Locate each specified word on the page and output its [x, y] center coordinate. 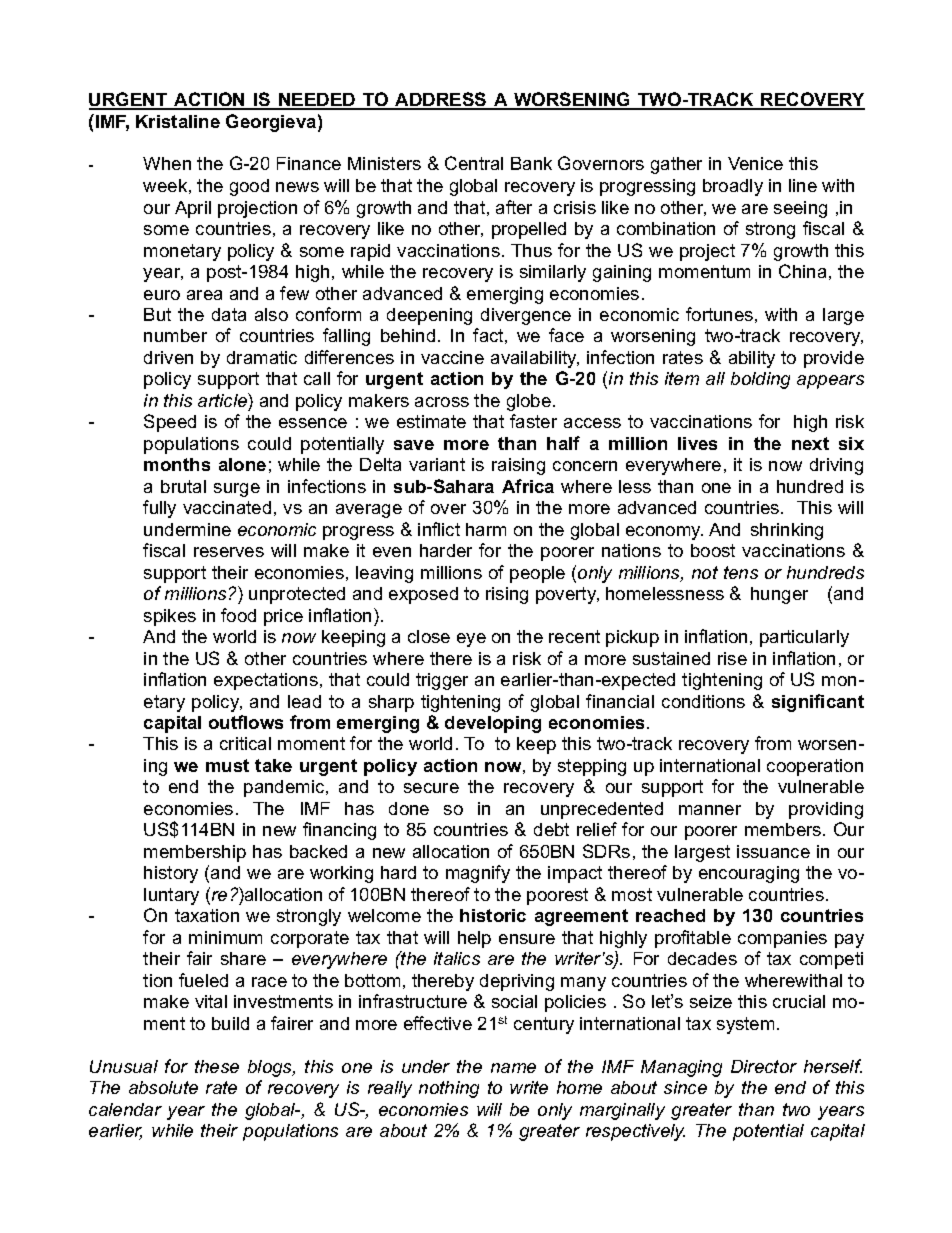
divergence [526, 316]
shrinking [787, 531]
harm [486, 529]
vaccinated [227, 507]
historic [493, 915]
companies [782, 939]
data [229, 314]
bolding [760, 380]
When [167, 163]
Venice [755, 163]
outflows [246, 722]
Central [474, 163]
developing [493, 724]
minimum [225, 937]
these [217, 1066]
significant [818, 703]
